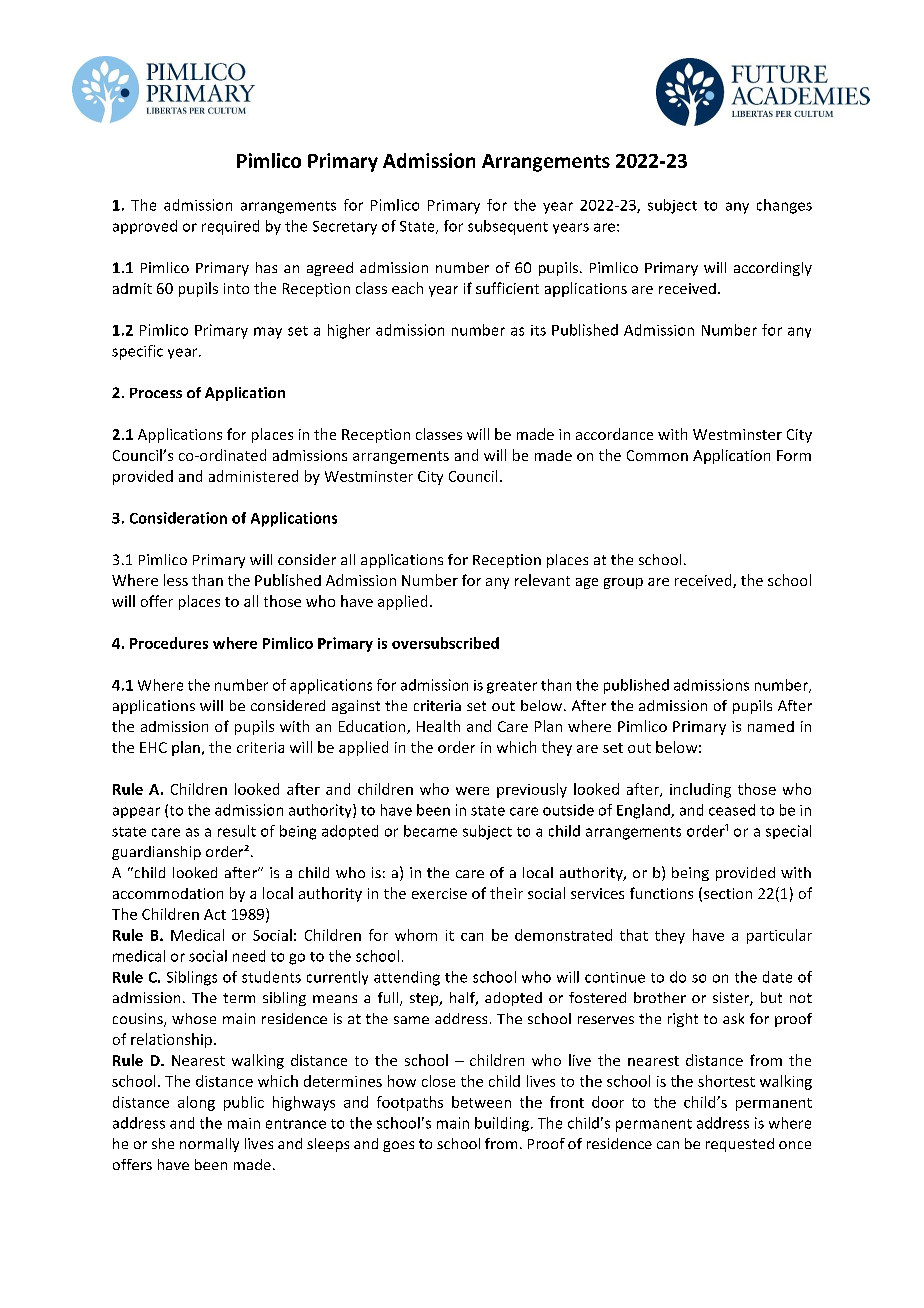 The height and width of the screenshot is (1308, 924). I want to click on along, so click(196, 1103).
